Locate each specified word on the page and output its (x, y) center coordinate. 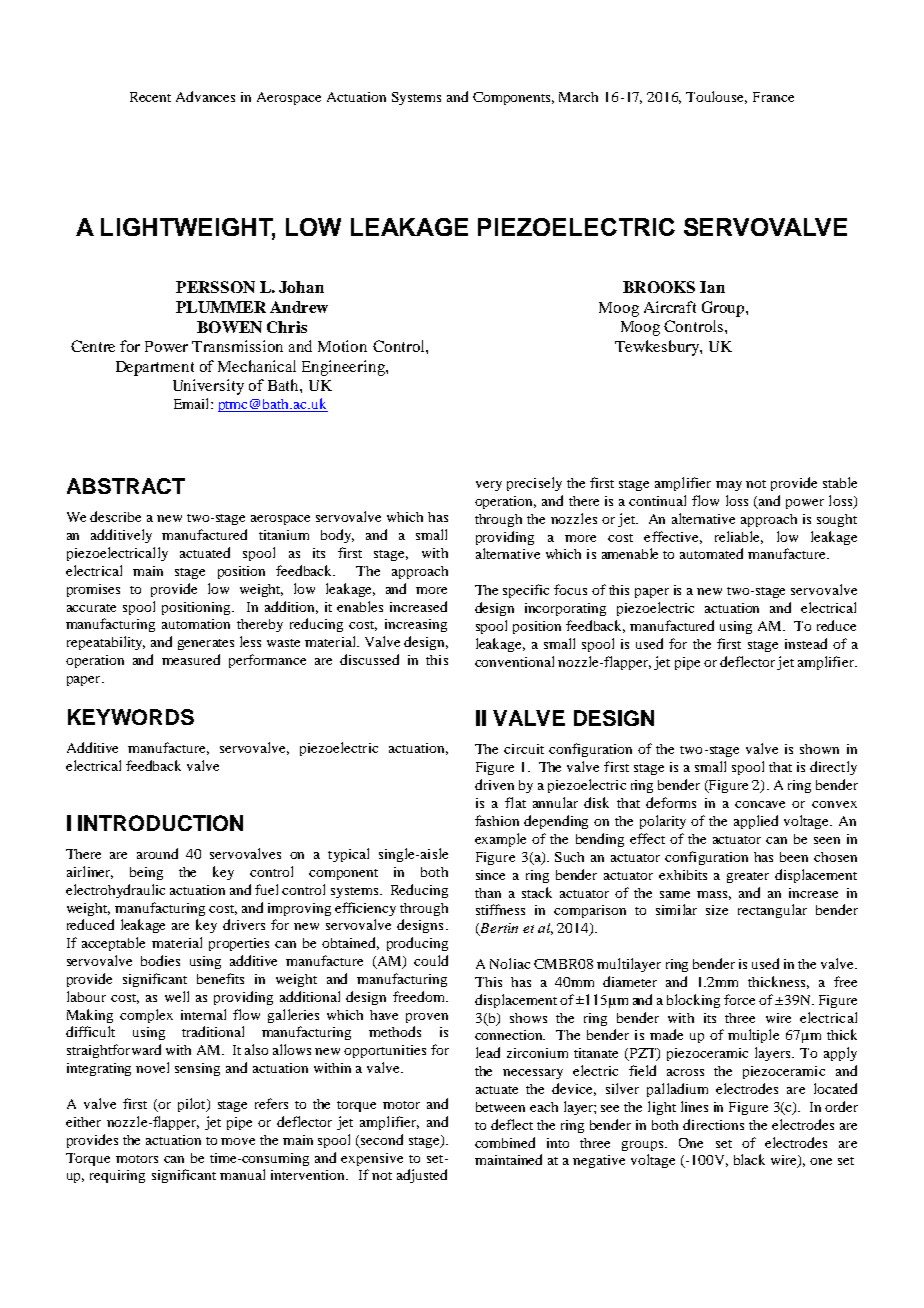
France (773, 97)
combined (505, 1142)
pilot (193, 1105)
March (578, 97)
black (749, 1159)
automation (196, 624)
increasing (416, 625)
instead (806, 643)
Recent (150, 97)
